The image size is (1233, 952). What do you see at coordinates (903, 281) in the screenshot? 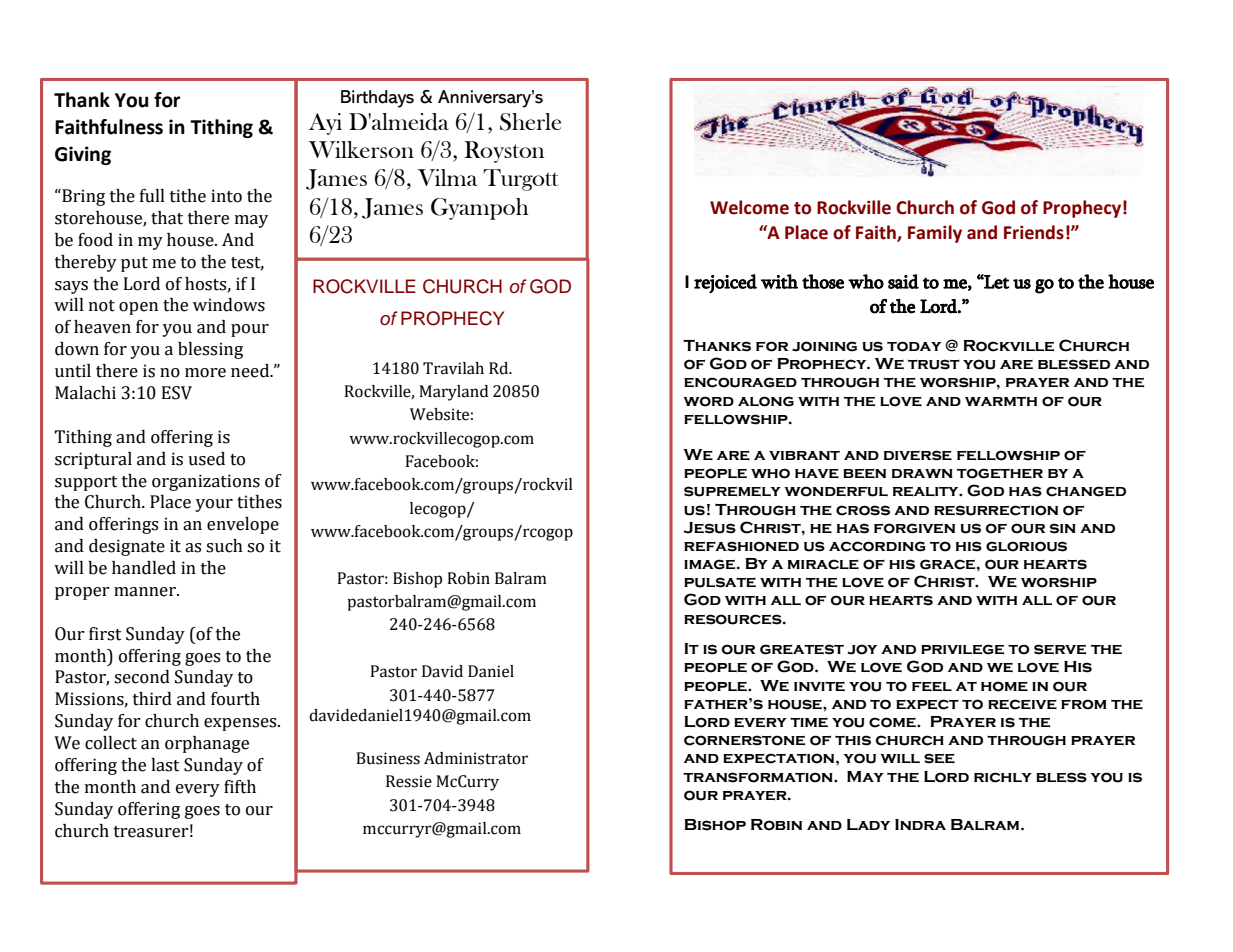
I see `said` at bounding box center [903, 281].
